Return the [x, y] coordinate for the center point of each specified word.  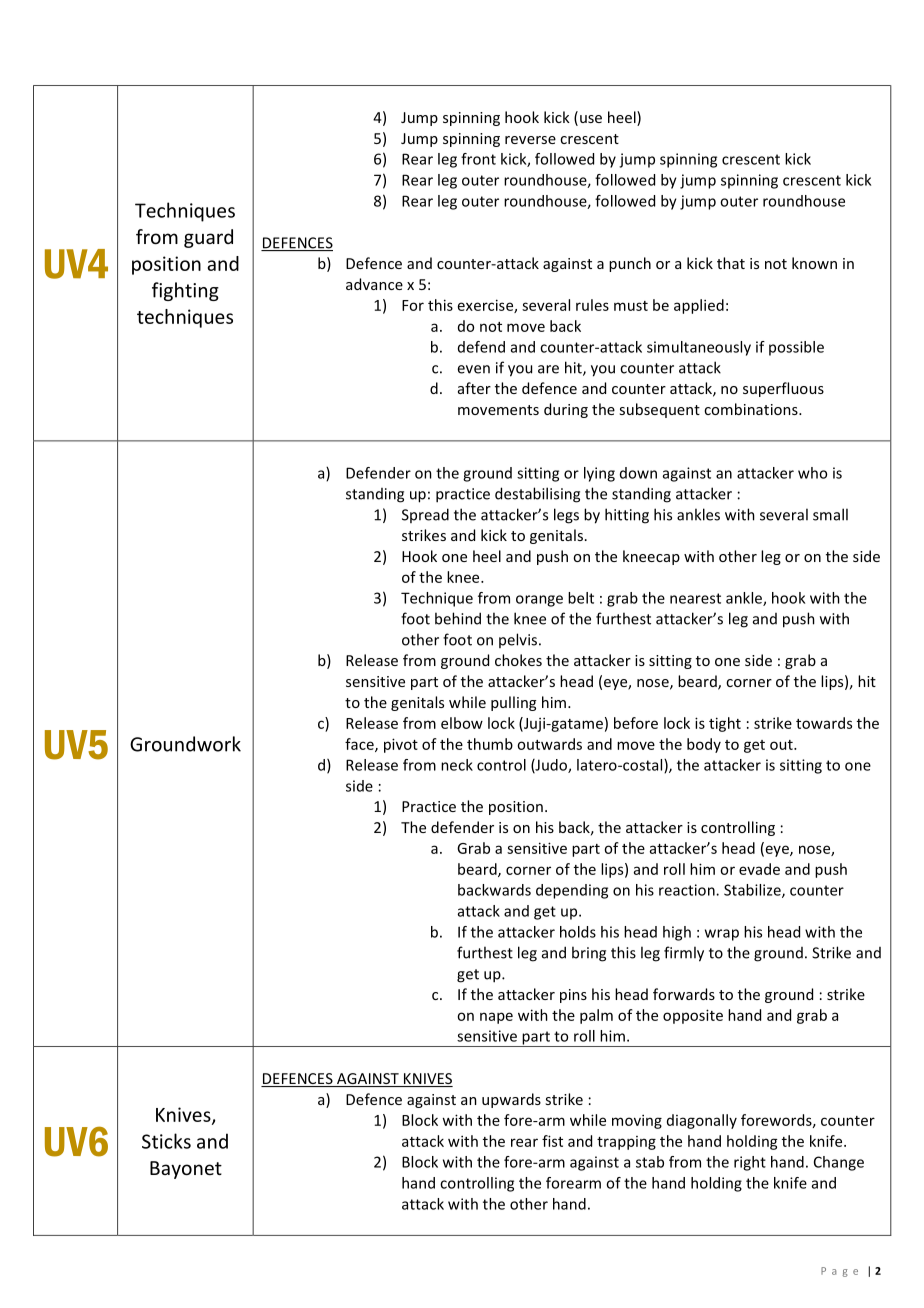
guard [208, 238]
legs [566, 516]
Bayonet [186, 1170]
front [478, 159]
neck [457, 765]
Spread [425, 515]
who [812, 473]
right [750, 1163]
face [360, 745]
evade [759, 869]
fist [552, 1141]
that [731, 263]
